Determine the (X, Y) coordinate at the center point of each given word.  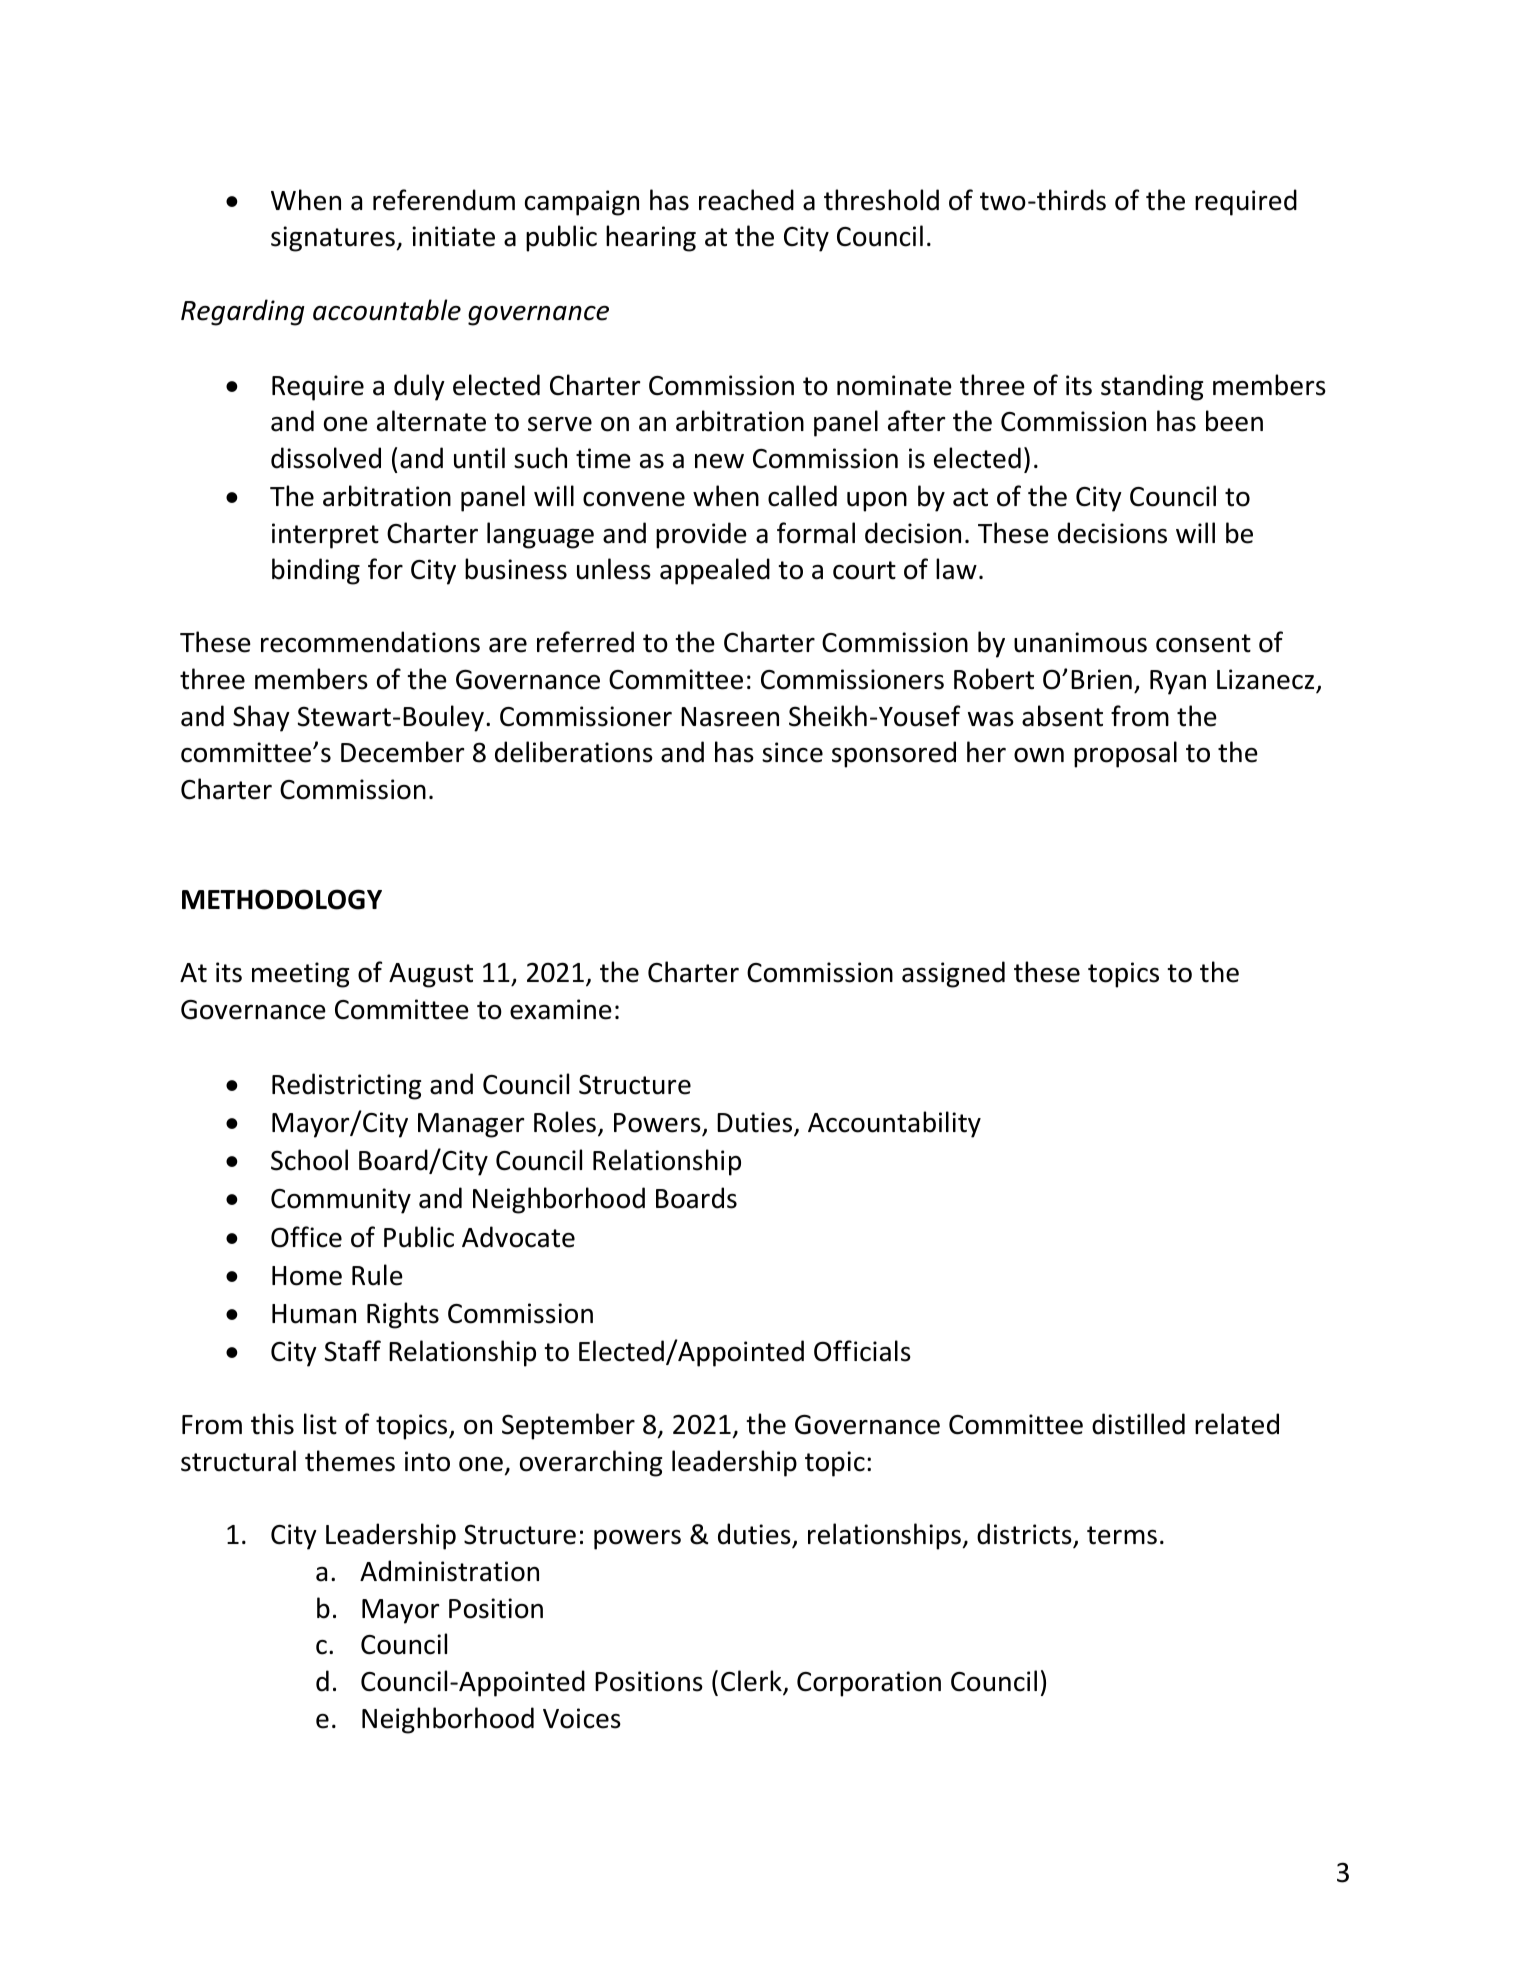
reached (746, 200)
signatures (333, 239)
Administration (449, 1571)
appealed (715, 571)
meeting (300, 975)
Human (314, 1314)
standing (1152, 387)
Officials (862, 1351)
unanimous (1080, 642)
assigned (953, 974)
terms (1122, 1535)
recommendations (370, 642)
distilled (1138, 1424)
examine (561, 1009)
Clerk (752, 1682)
